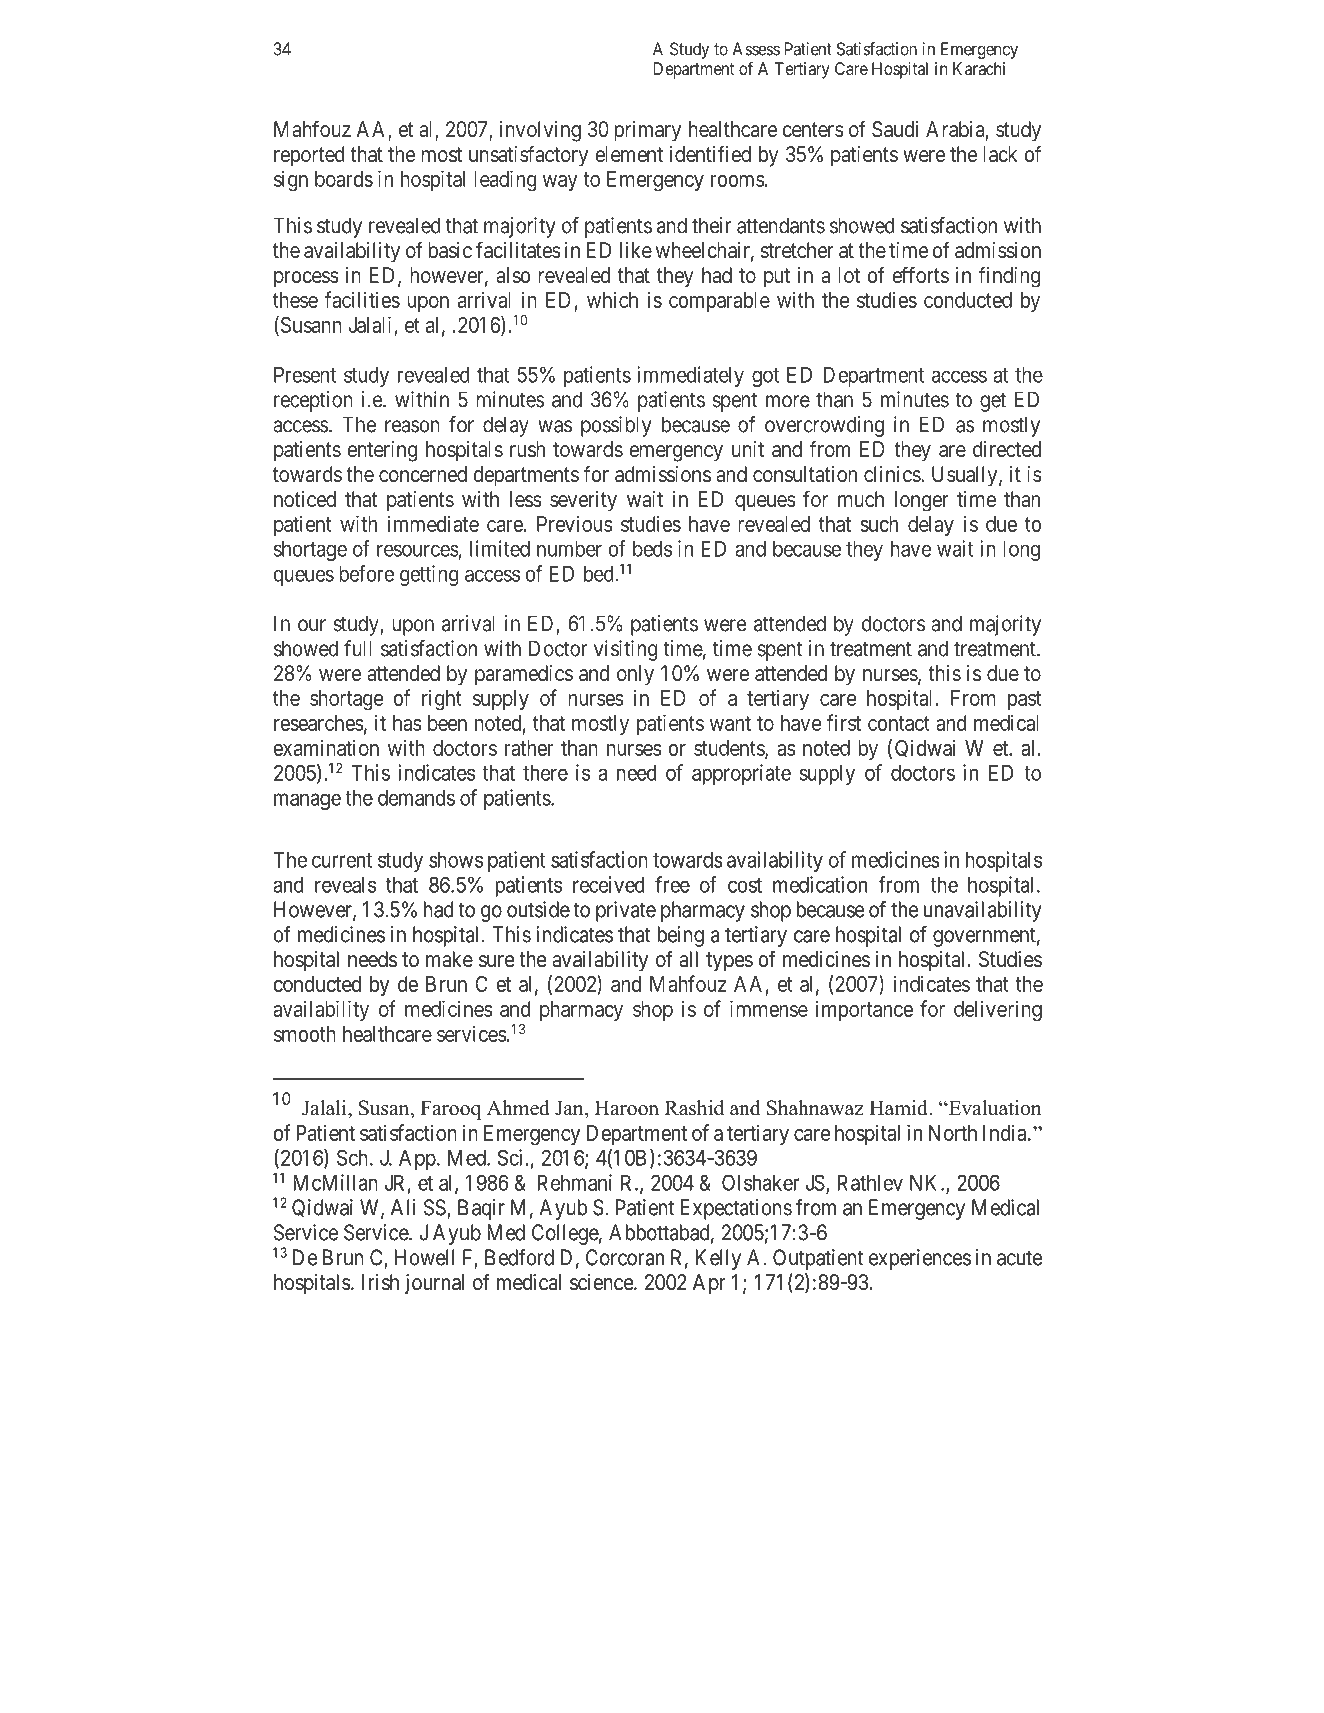 Image resolution: width=1324 pixels, height=1713 pixels. What do you see at coordinates (309, 156) in the document?
I see `reported` at bounding box center [309, 156].
